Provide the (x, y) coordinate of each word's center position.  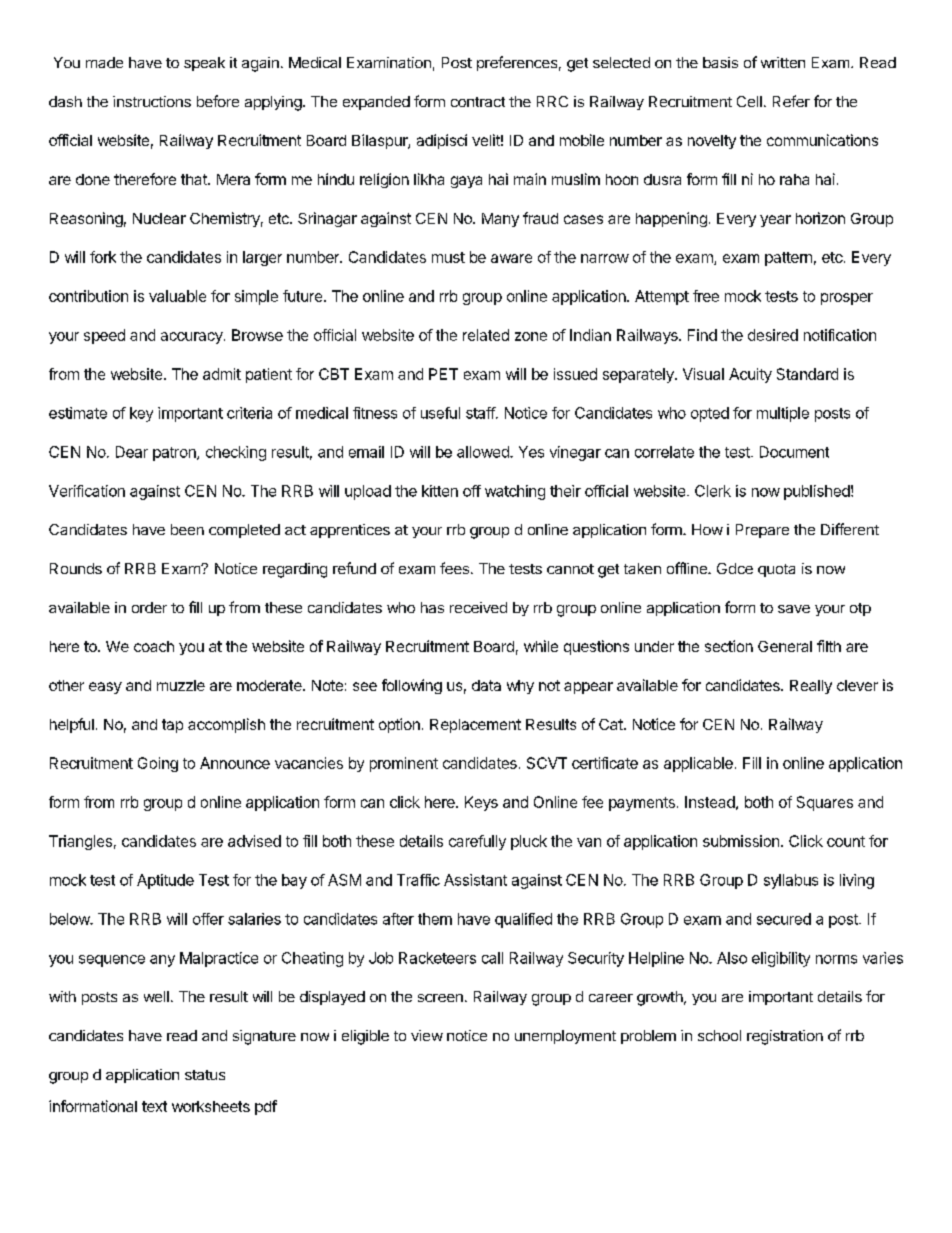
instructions (152, 101)
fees (454, 568)
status (205, 1075)
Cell (749, 101)
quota (776, 570)
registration (785, 1037)
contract (478, 102)
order (149, 607)
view (427, 1035)
